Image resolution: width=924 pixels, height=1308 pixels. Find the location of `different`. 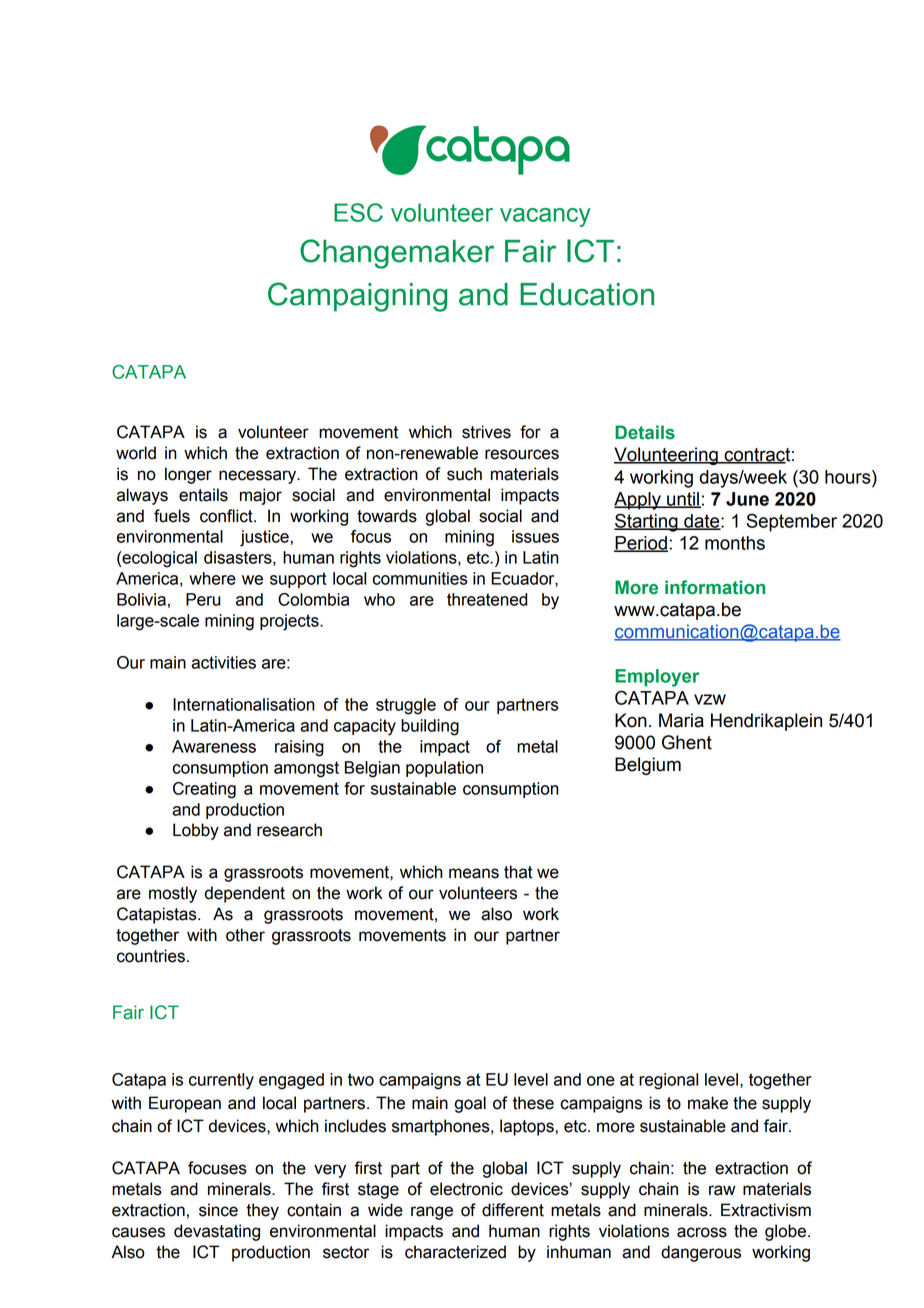

different is located at coordinates (513, 1210).
